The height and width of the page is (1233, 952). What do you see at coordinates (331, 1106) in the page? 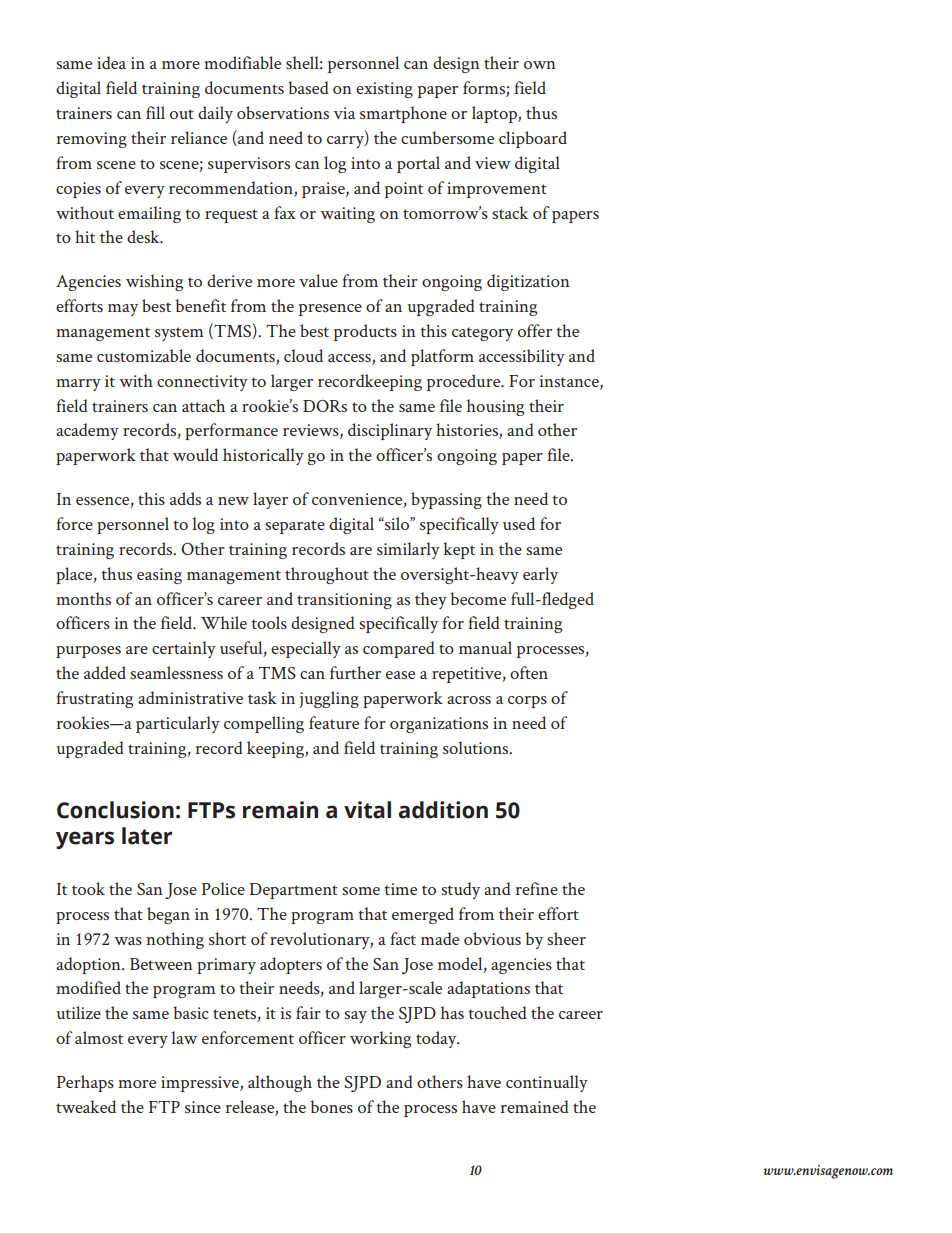
I see `bones` at bounding box center [331, 1106].
